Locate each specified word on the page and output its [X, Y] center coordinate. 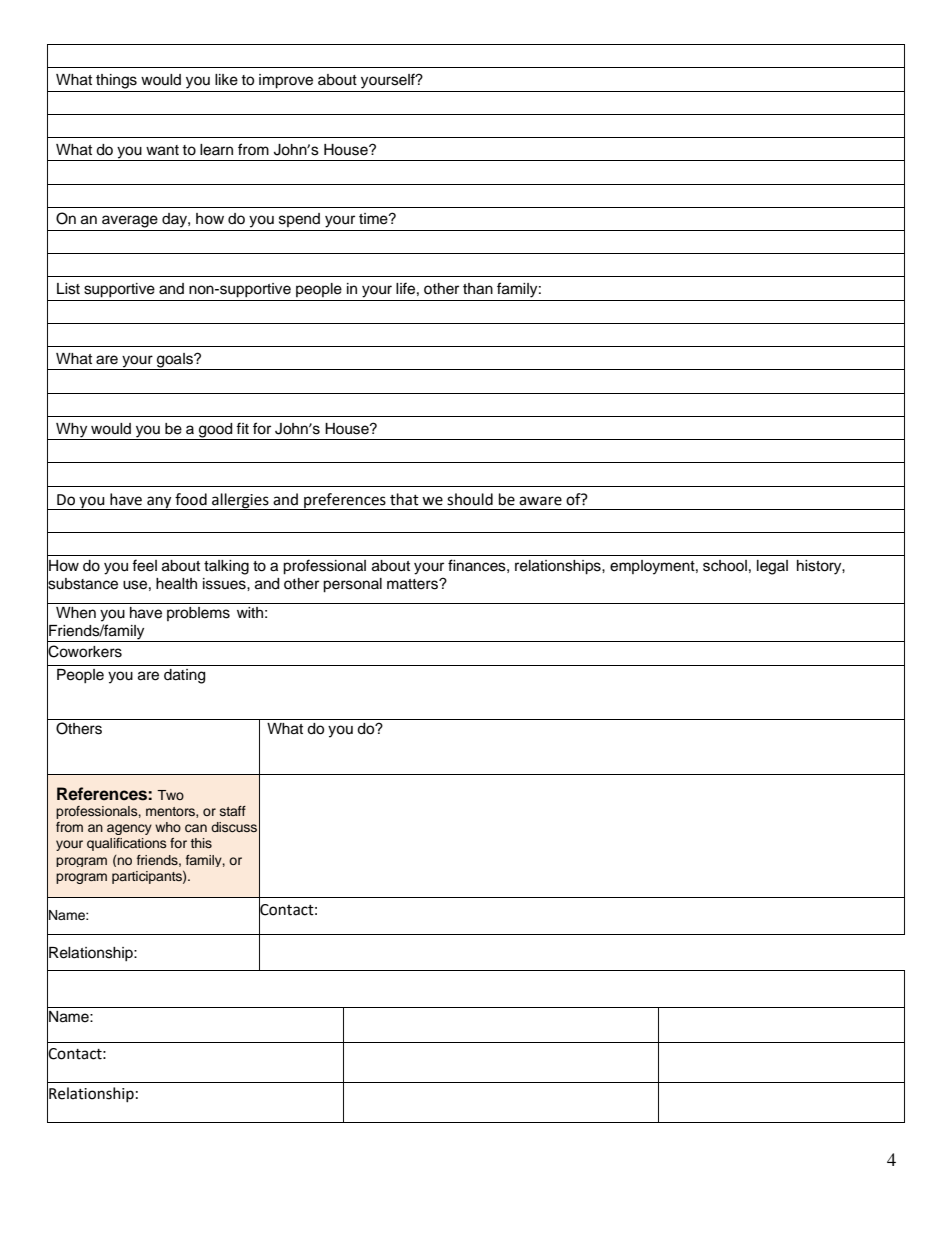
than [478, 289]
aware [540, 501]
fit [242, 428]
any [159, 503]
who [168, 827]
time [374, 219]
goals [175, 361]
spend [299, 220]
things [116, 81]
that [404, 499]
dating [184, 676]
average [130, 221]
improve [286, 81]
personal [352, 585]
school [725, 566]
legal [772, 567]
